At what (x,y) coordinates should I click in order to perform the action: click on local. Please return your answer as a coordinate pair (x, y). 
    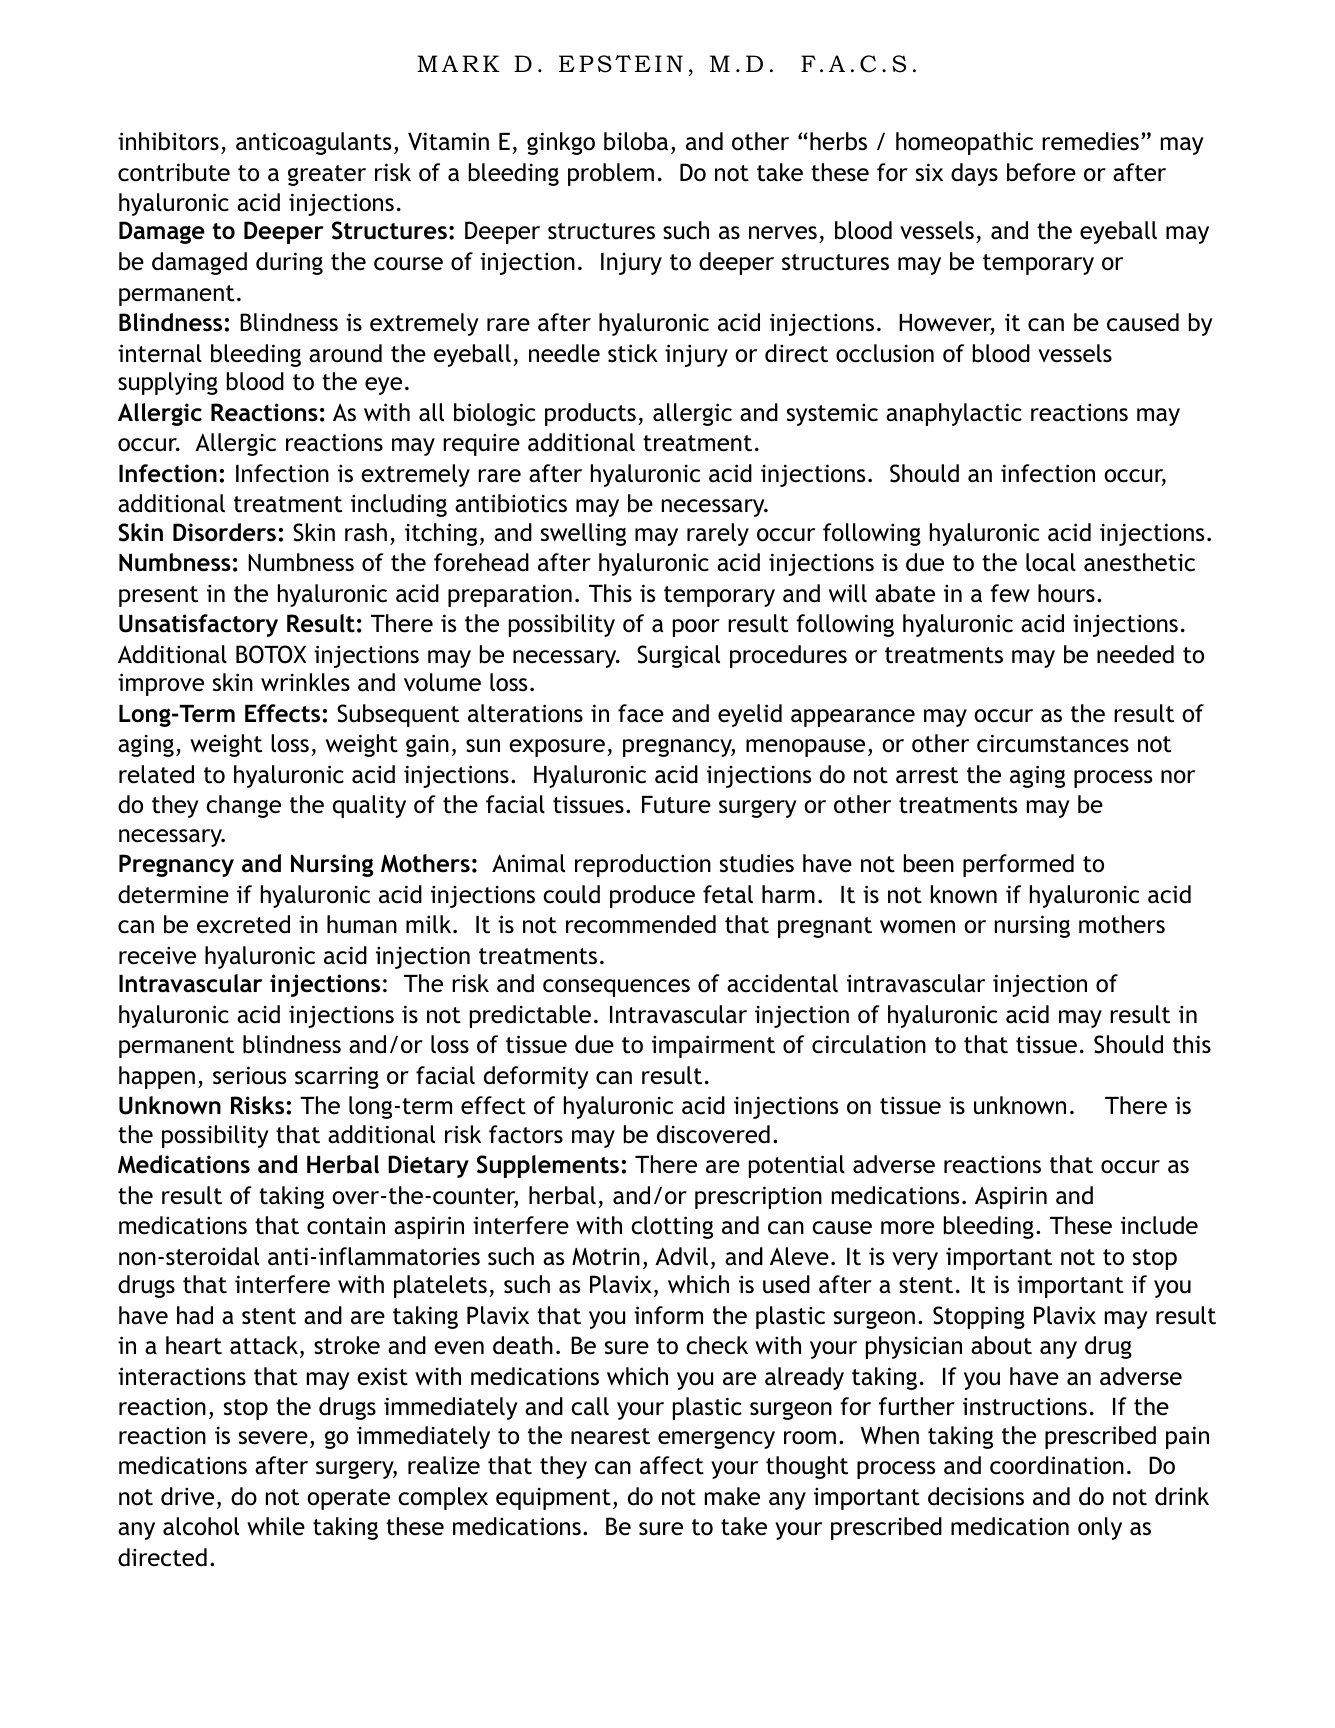
    Looking at the image, I should click on (1051, 562).
